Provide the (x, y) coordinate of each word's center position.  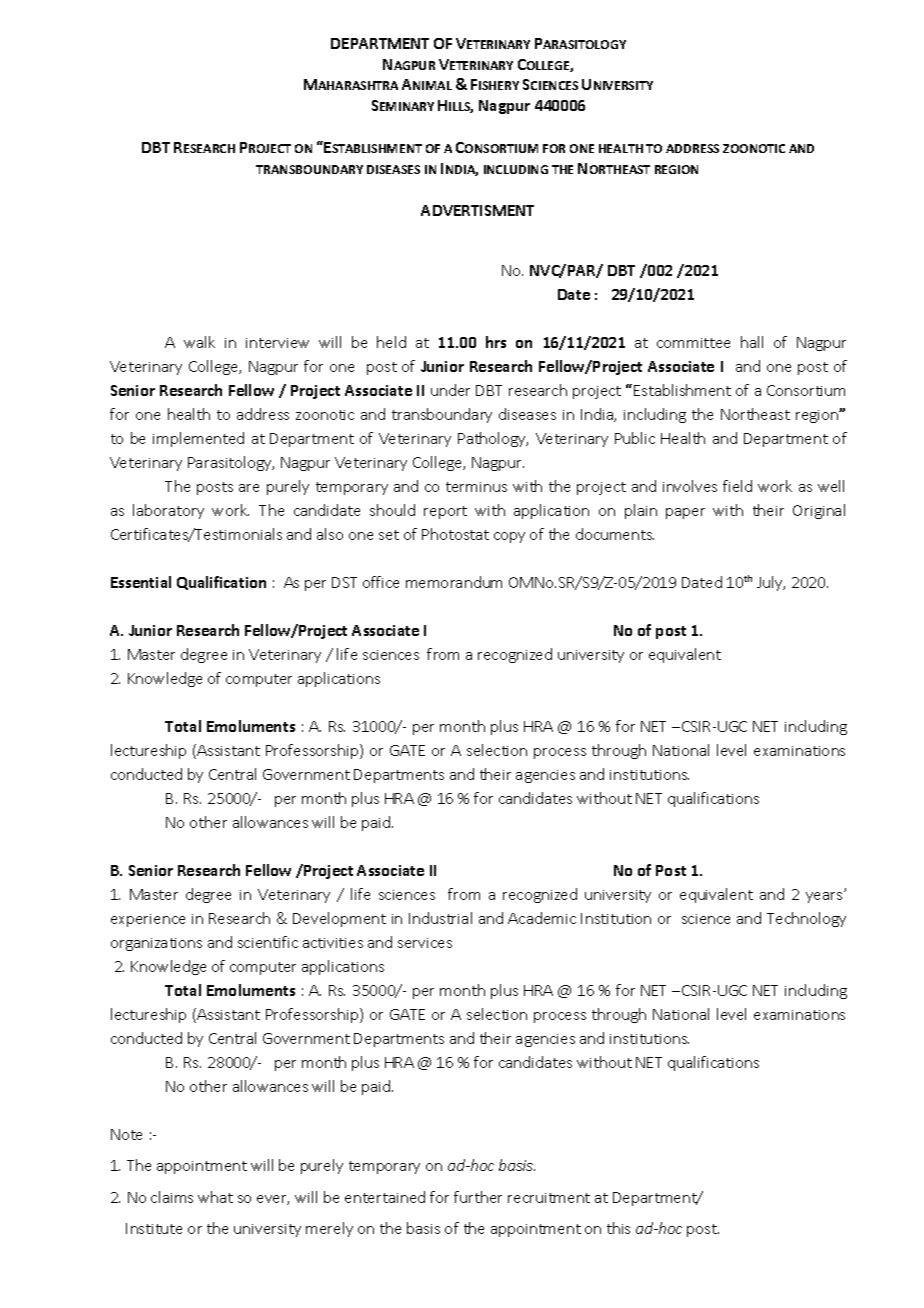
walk (199, 342)
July (771, 583)
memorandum (454, 582)
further (478, 1197)
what (215, 1197)
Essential (141, 582)
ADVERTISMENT (477, 210)
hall (752, 342)
